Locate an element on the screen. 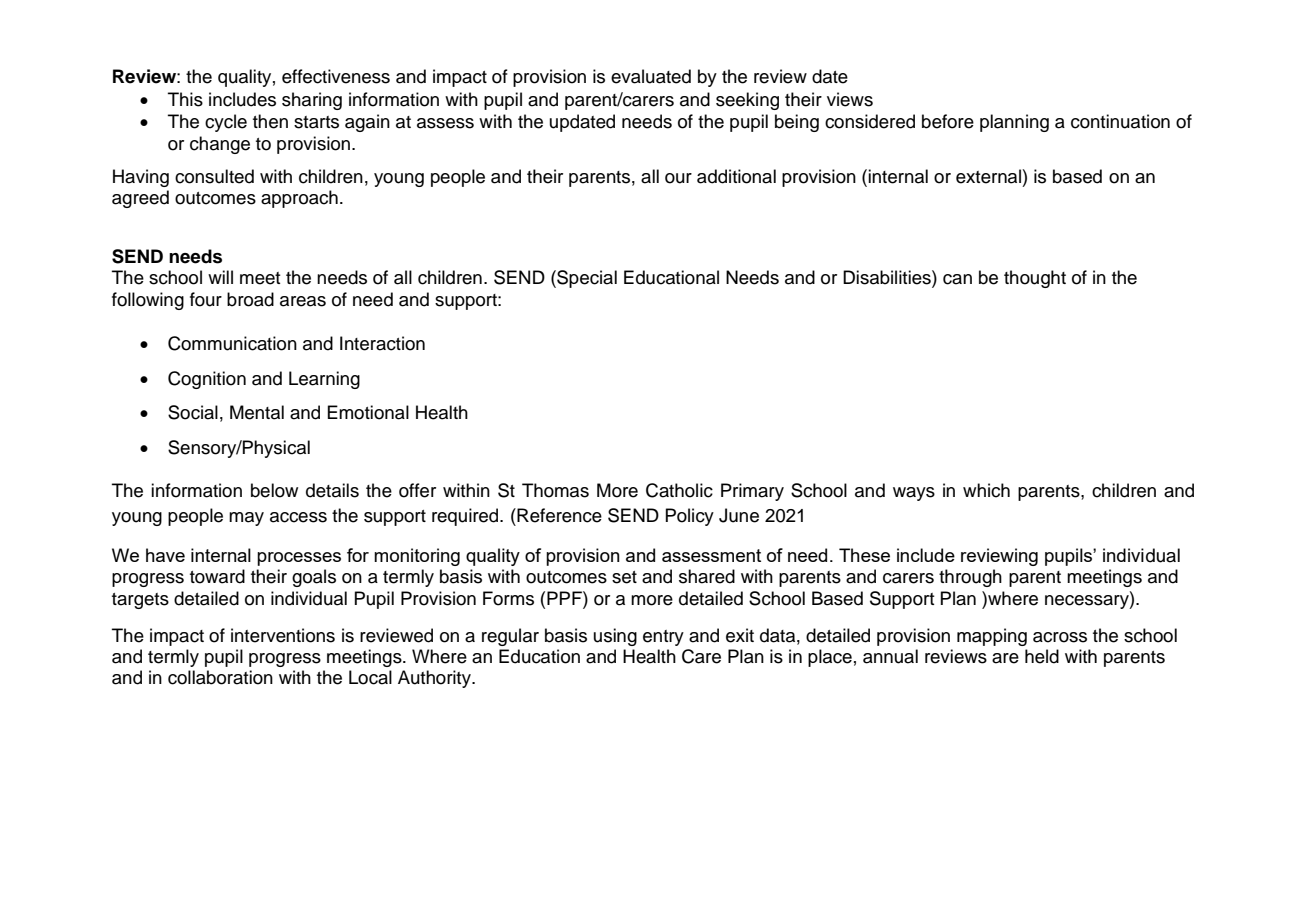 This screenshot has height=924, width=1308. collaboration is located at coordinates (220, 677).
